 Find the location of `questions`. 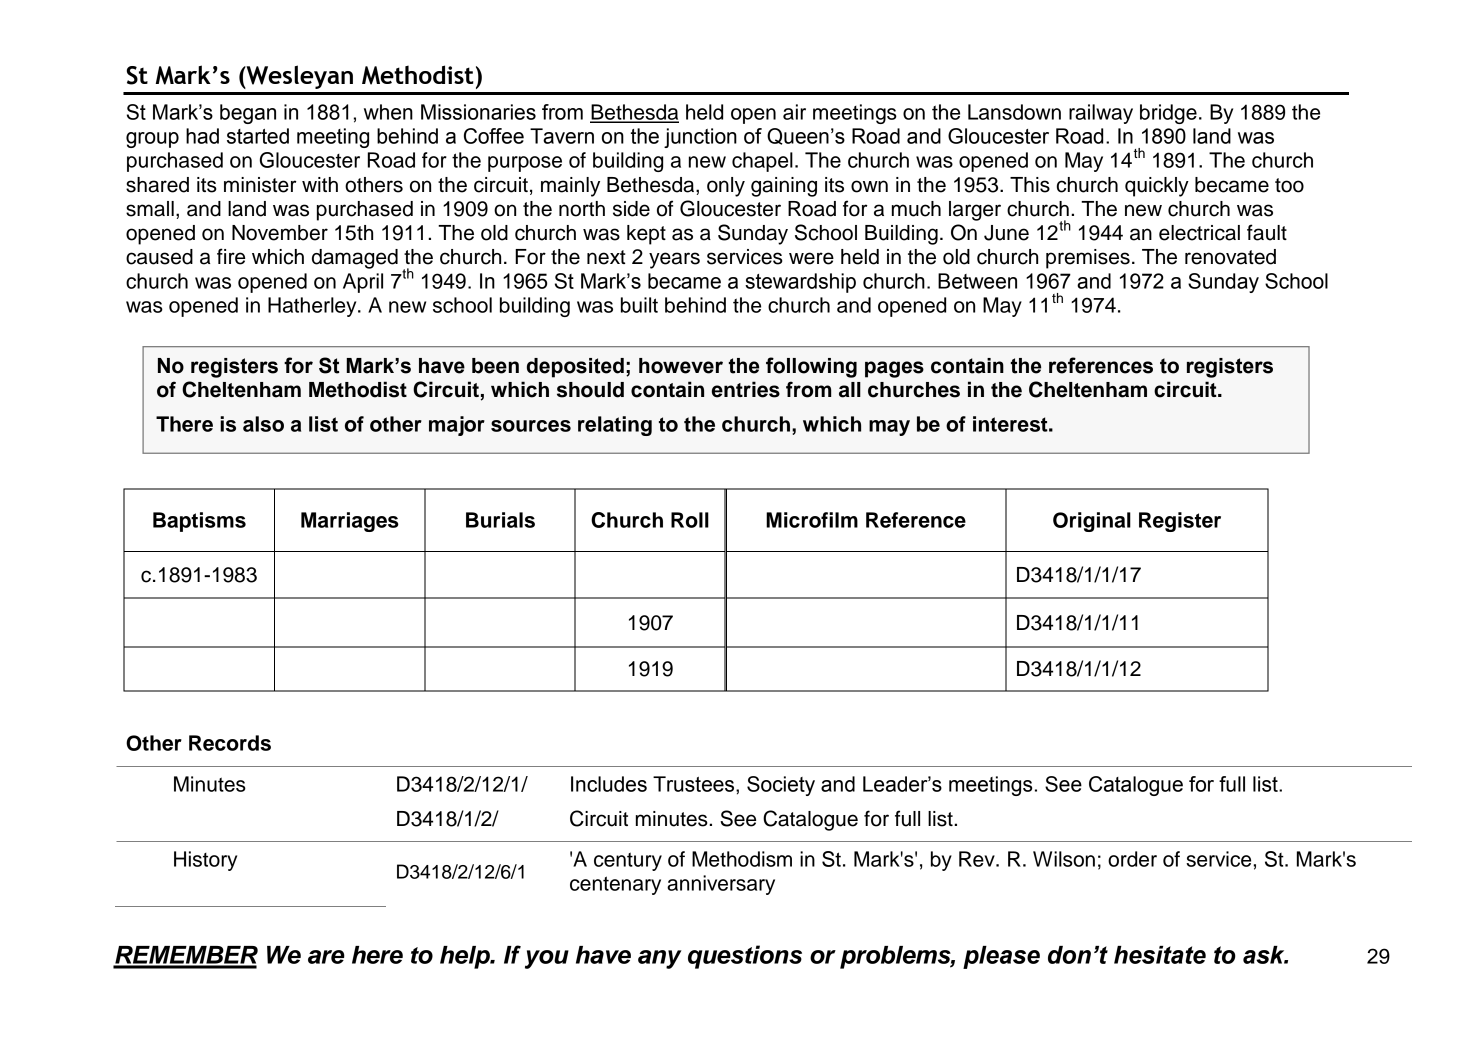

questions is located at coordinates (745, 957).
